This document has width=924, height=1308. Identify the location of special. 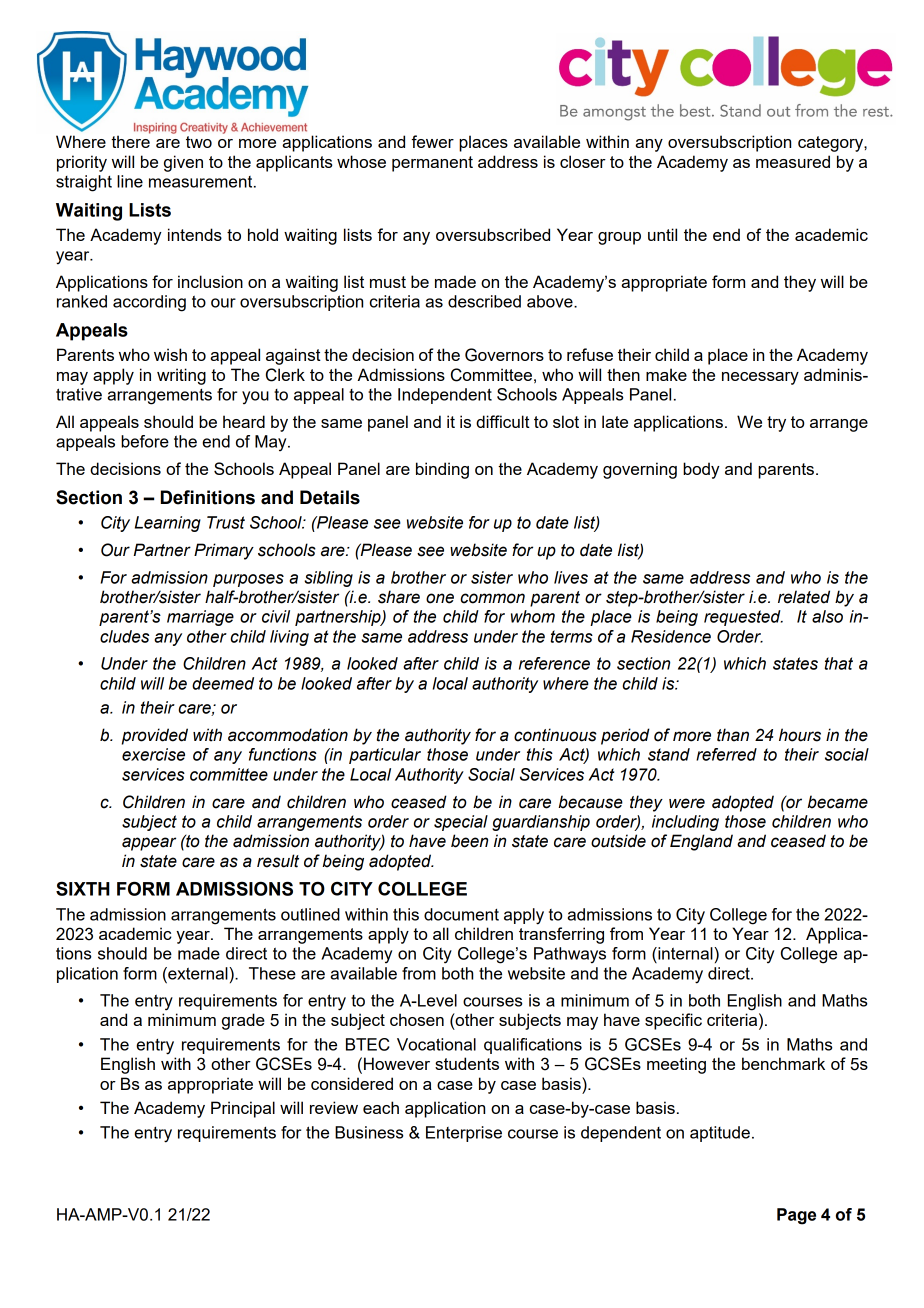
(461, 823).
